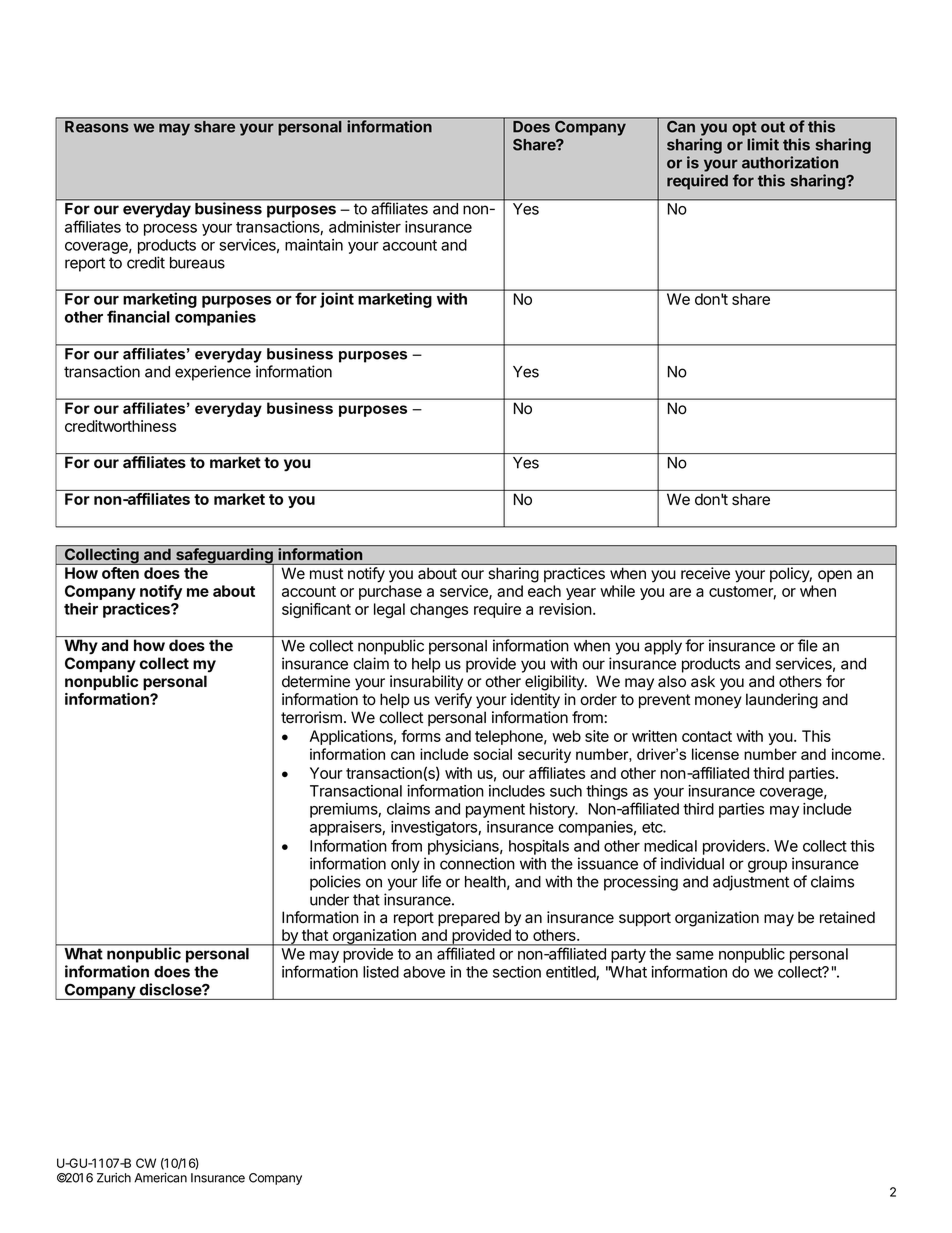 Image resolution: width=952 pixels, height=1233 pixels. What do you see at coordinates (311, 717) in the image?
I see `terrorism` at bounding box center [311, 717].
